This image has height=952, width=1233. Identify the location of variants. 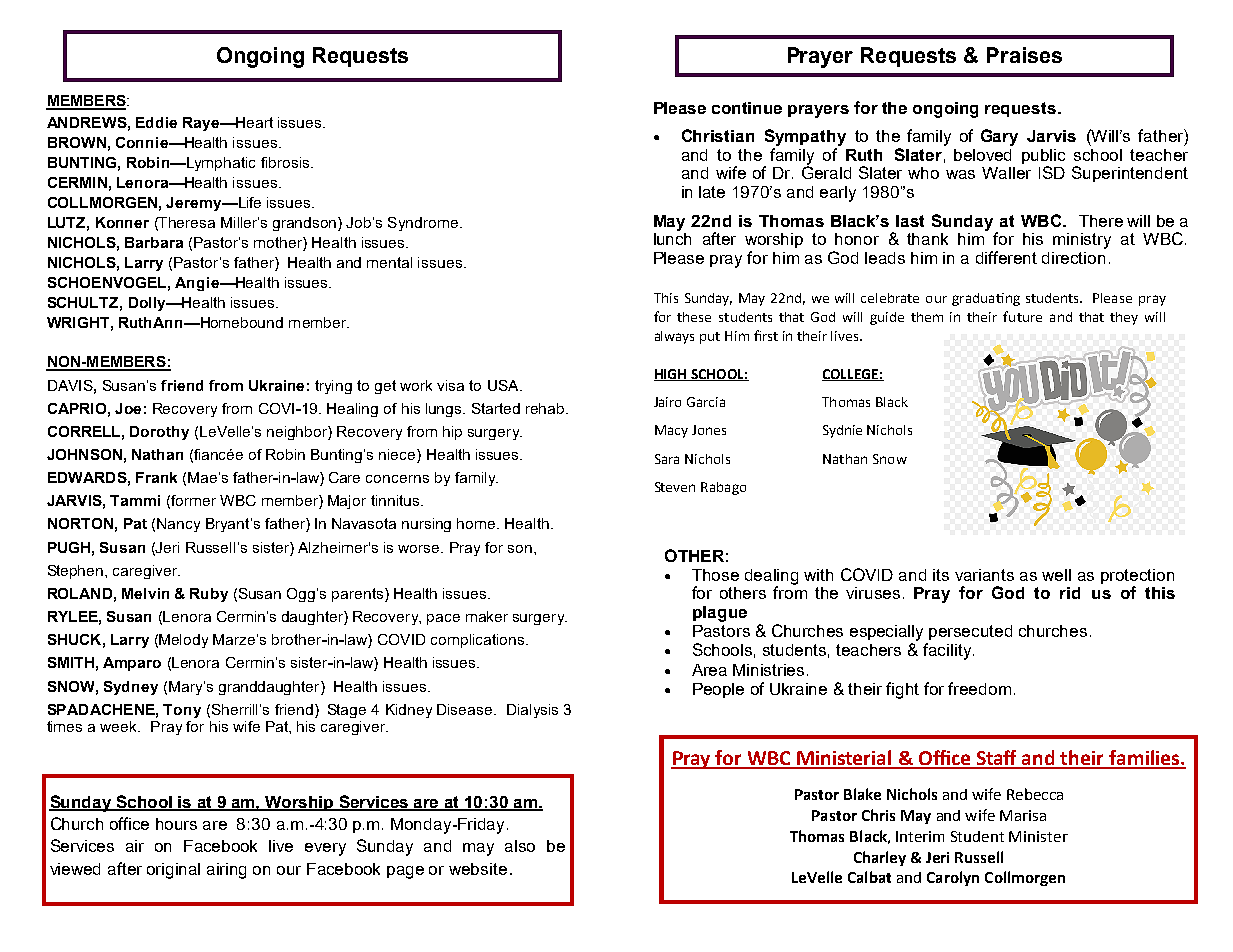
(984, 575).
